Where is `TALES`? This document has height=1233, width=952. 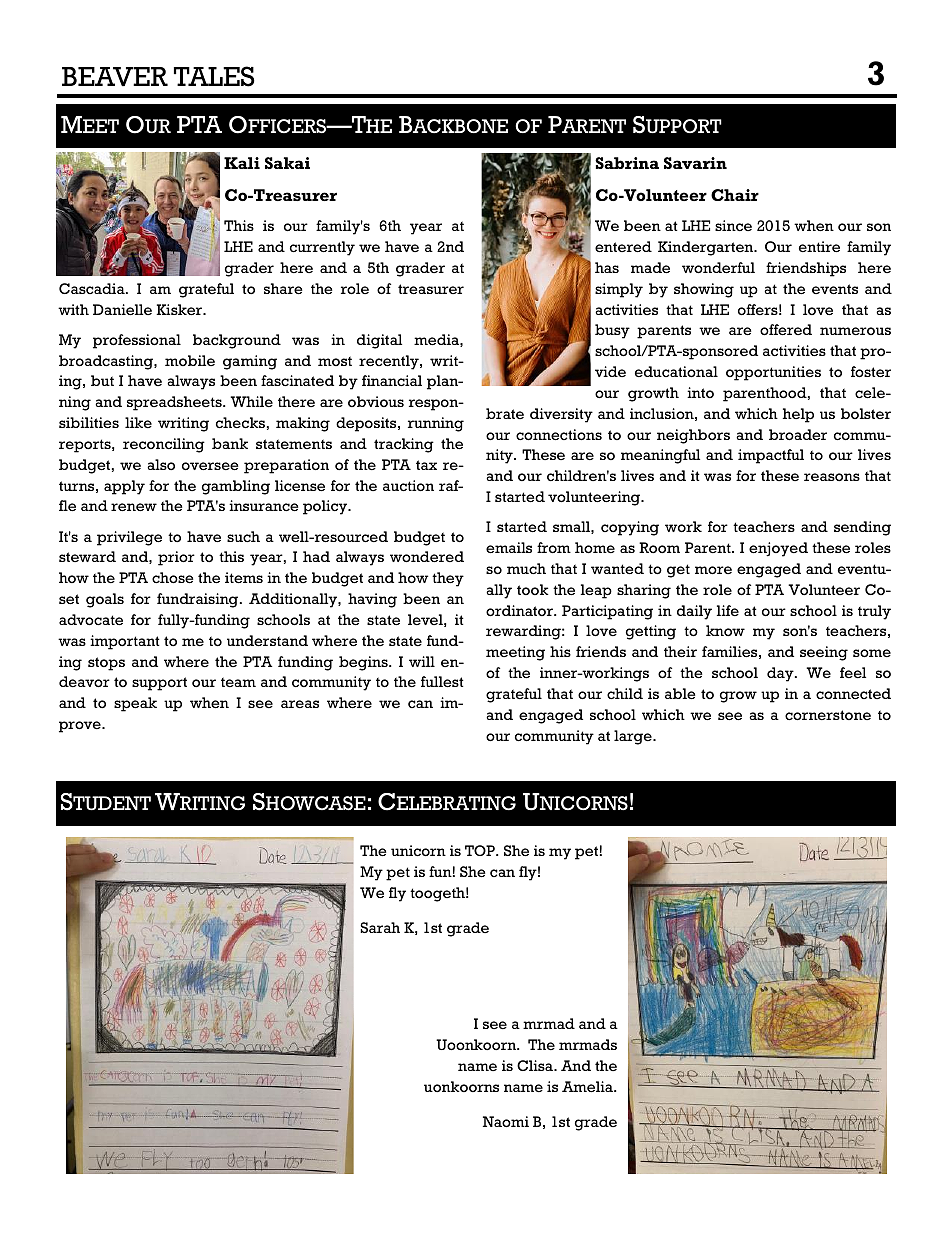 TALES is located at coordinates (214, 76).
